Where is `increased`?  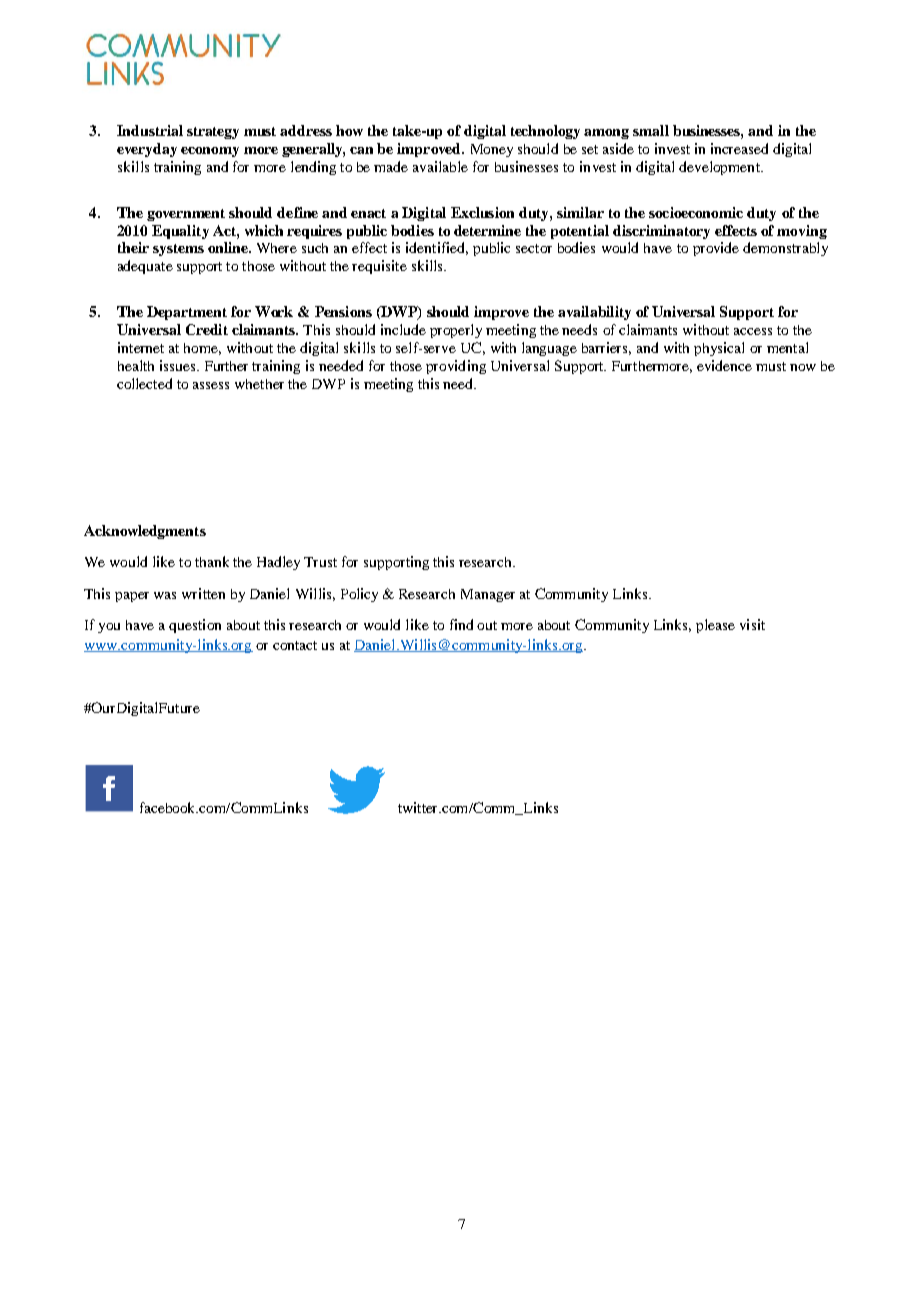 increased is located at coordinates (739, 148).
